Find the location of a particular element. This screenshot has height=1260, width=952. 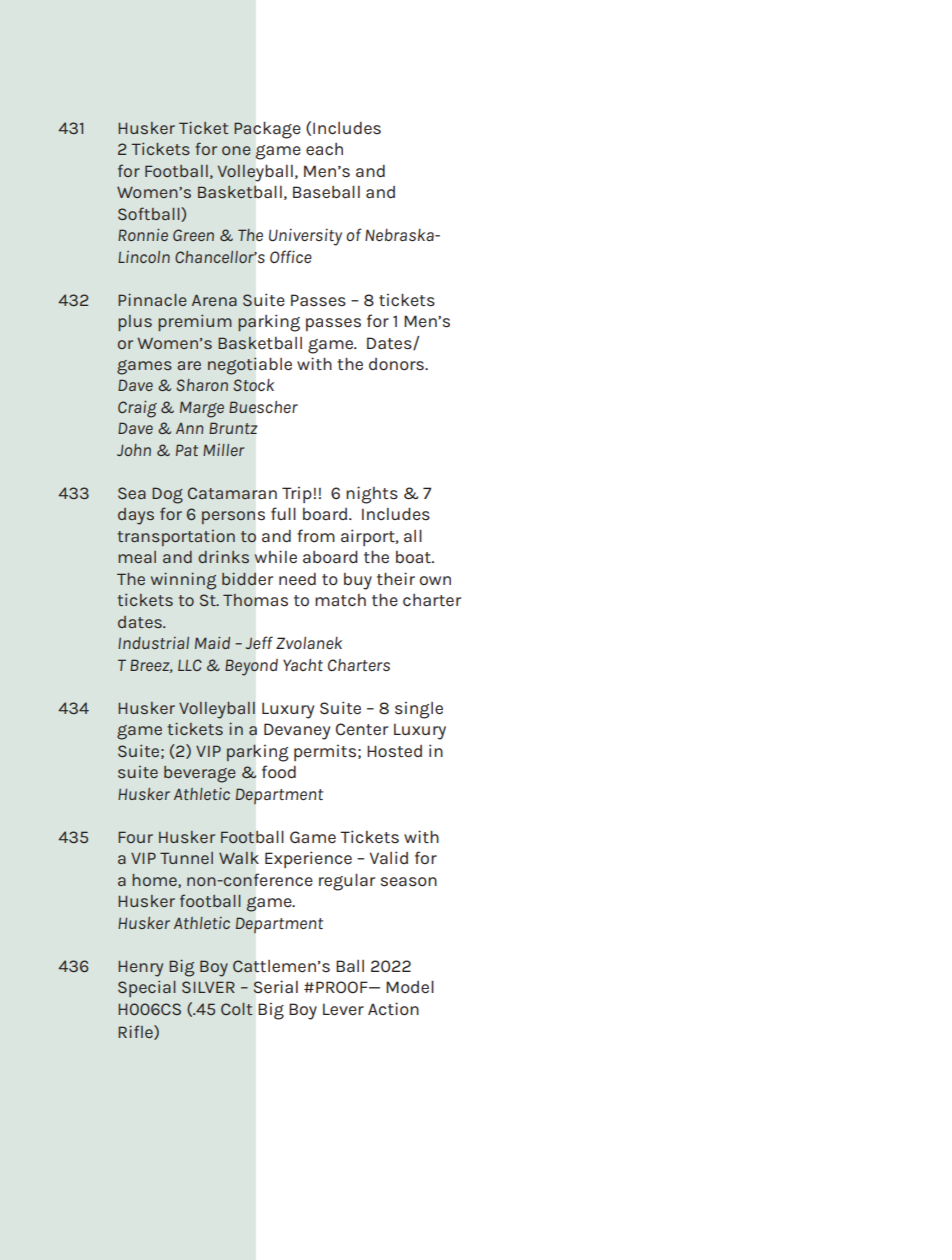

Yacht is located at coordinates (303, 665).
